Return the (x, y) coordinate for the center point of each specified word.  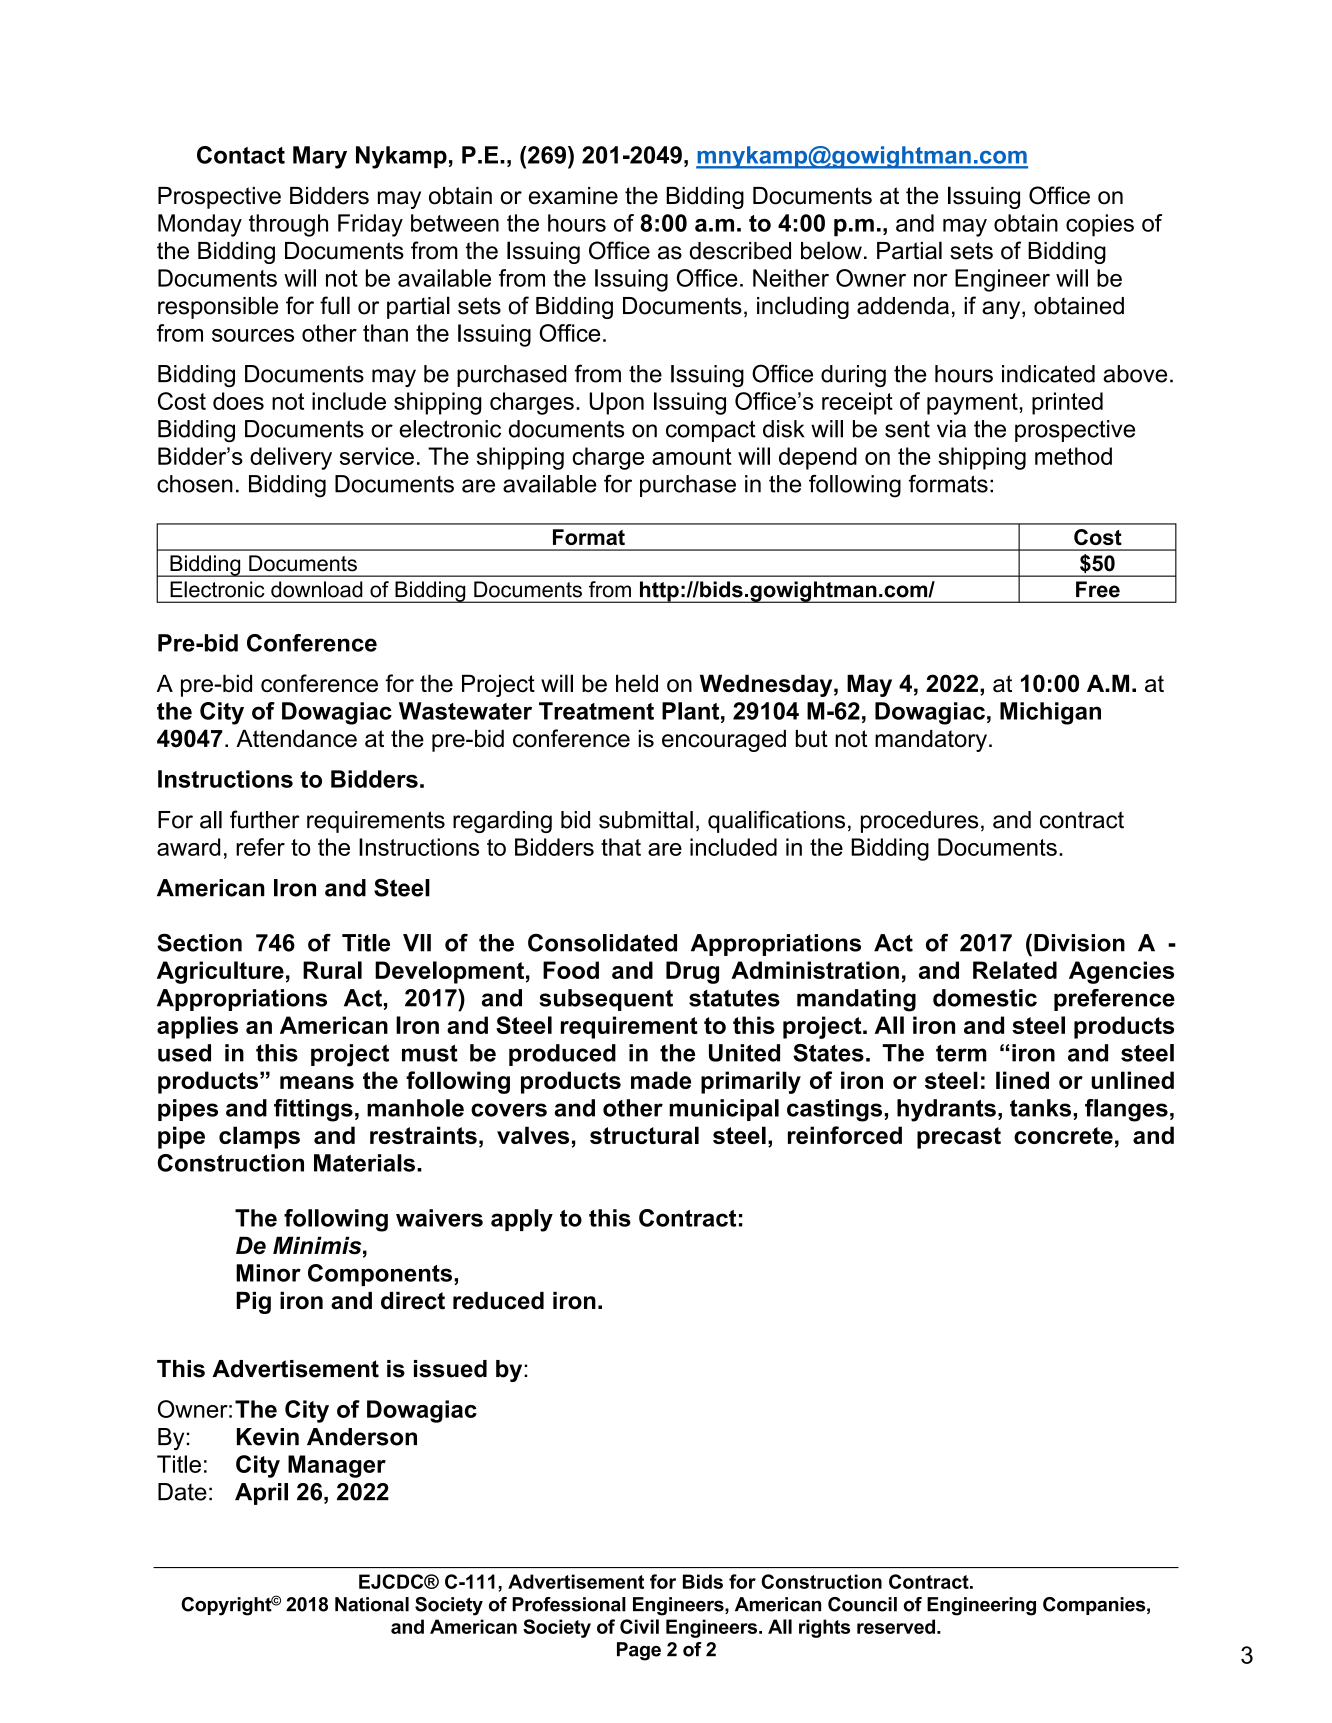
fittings (313, 1110)
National (372, 1604)
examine (573, 196)
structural (644, 1135)
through (288, 225)
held (637, 683)
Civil (639, 1626)
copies (1100, 225)
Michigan (1050, 713)
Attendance (296, 739)
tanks (1040, 1108)
